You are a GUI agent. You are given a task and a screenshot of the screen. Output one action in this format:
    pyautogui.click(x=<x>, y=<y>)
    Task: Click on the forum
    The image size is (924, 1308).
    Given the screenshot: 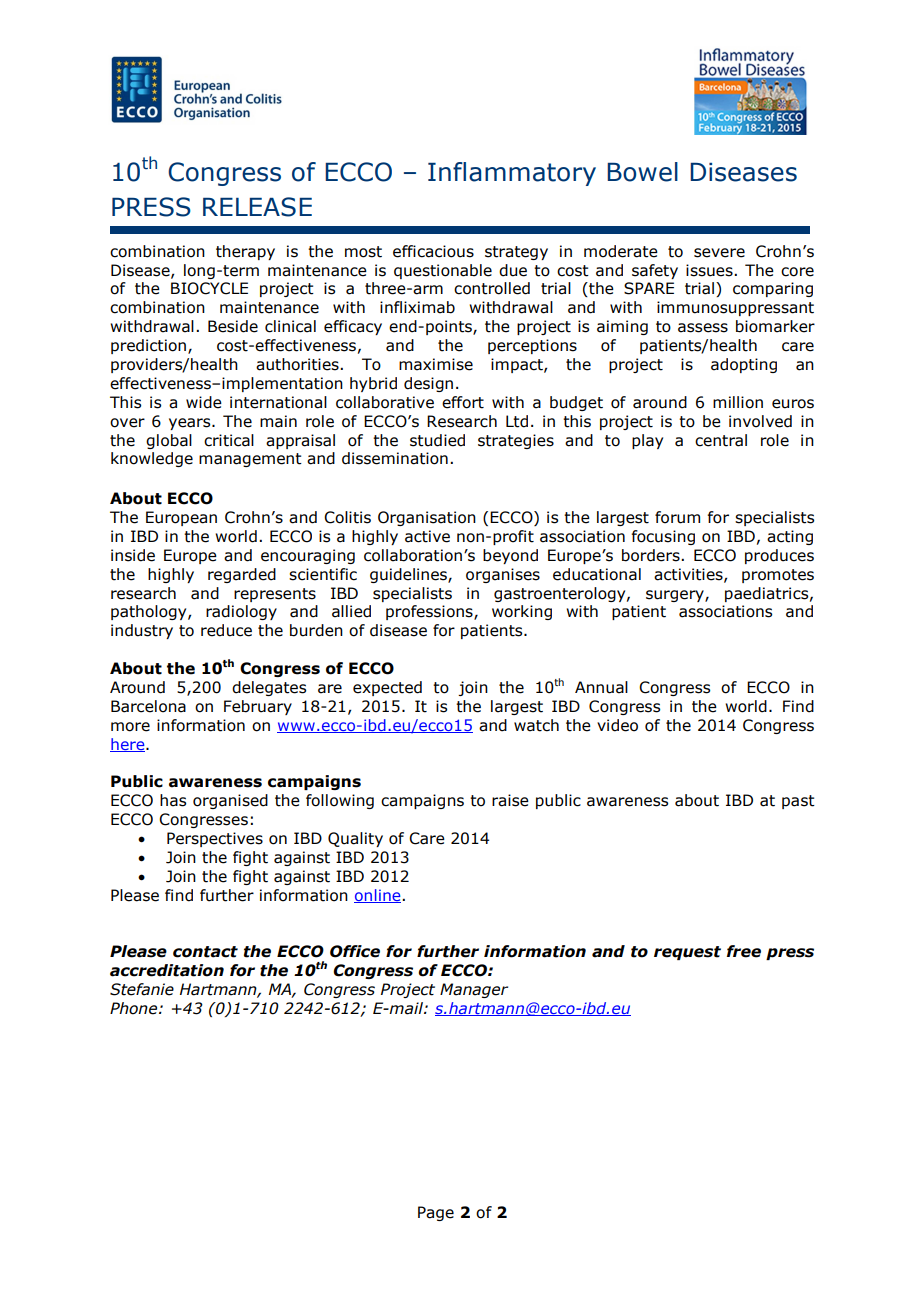 What is the action you would take?
    pyautogui.click(x=677, y=517)
